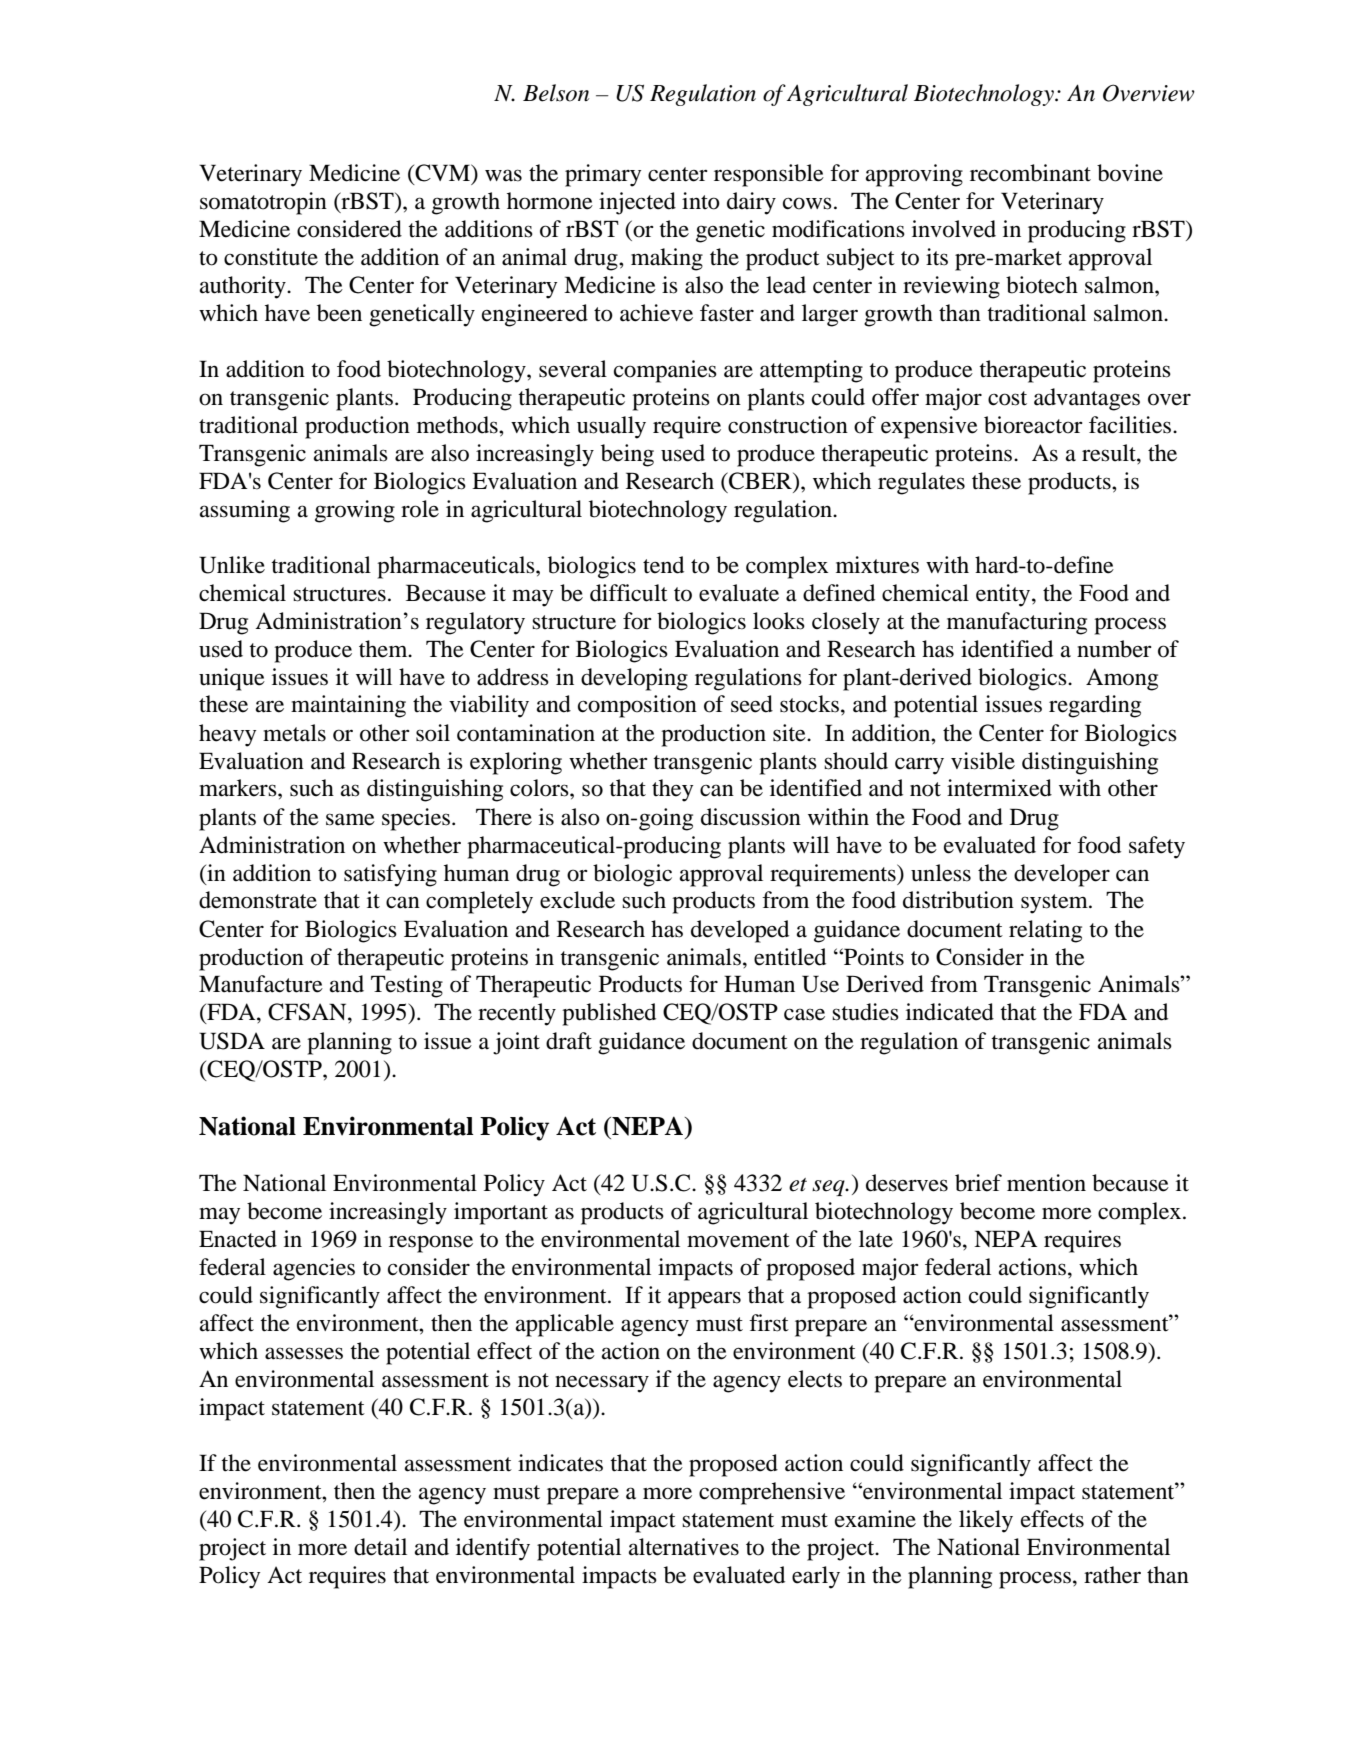 Image resolution: width=1354 pixels, height=1752 pixels. I want to click on they, so click(672, 790).
